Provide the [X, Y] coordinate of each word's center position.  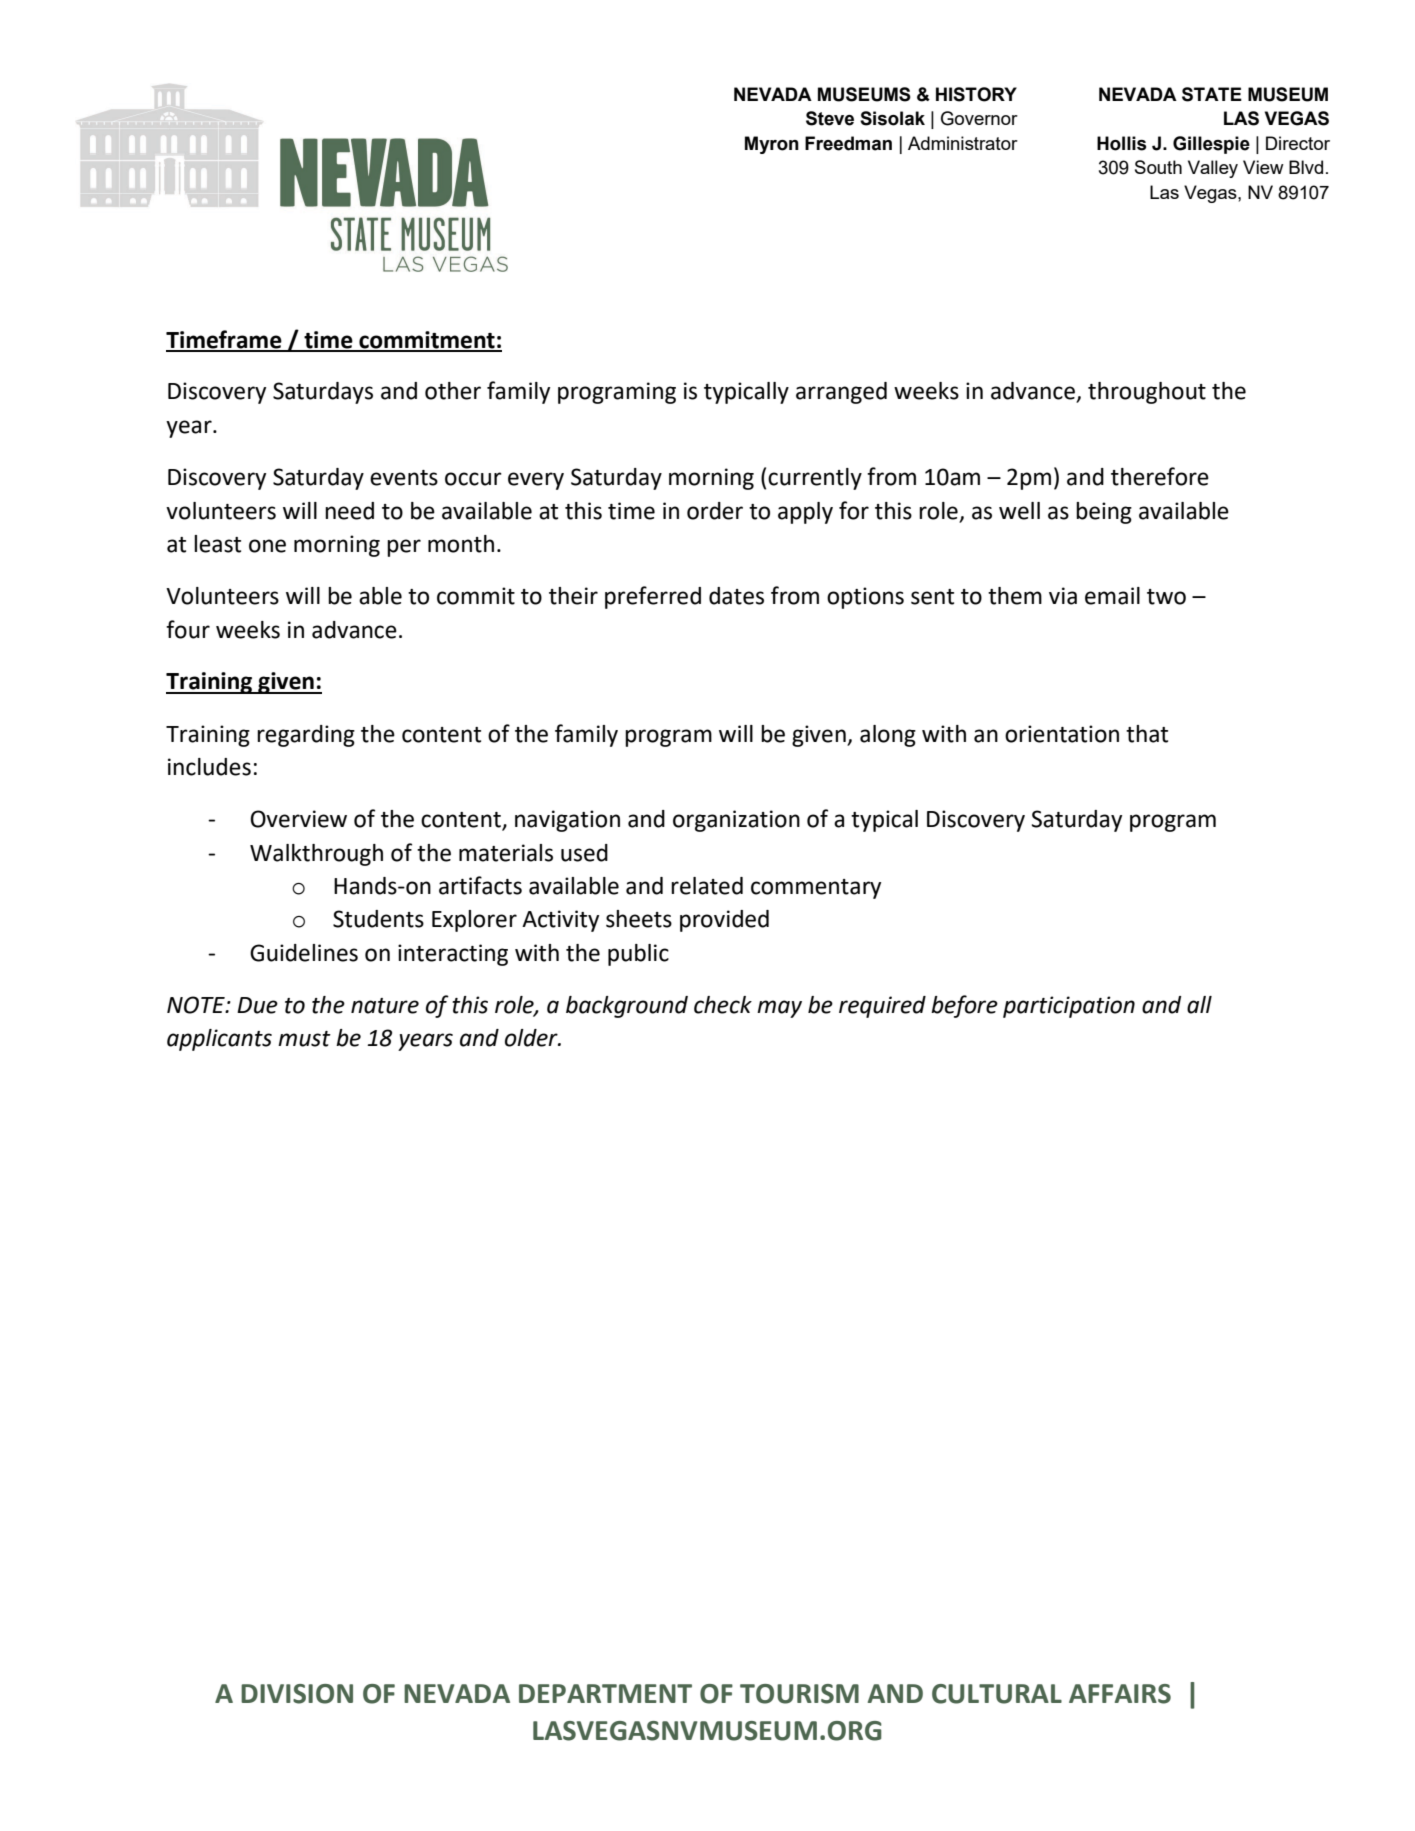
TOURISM [799, 1694]
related [707, 886]
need [349, 511]
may [779, 1009]
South [1158, 167]
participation [1069, 1007]
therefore [1160, 476]
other [453, 391]
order [715, 511]
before [964, 1006]
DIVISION [297, 1694]
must [304, 1039]
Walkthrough [316, 855]
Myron [772, 145]
